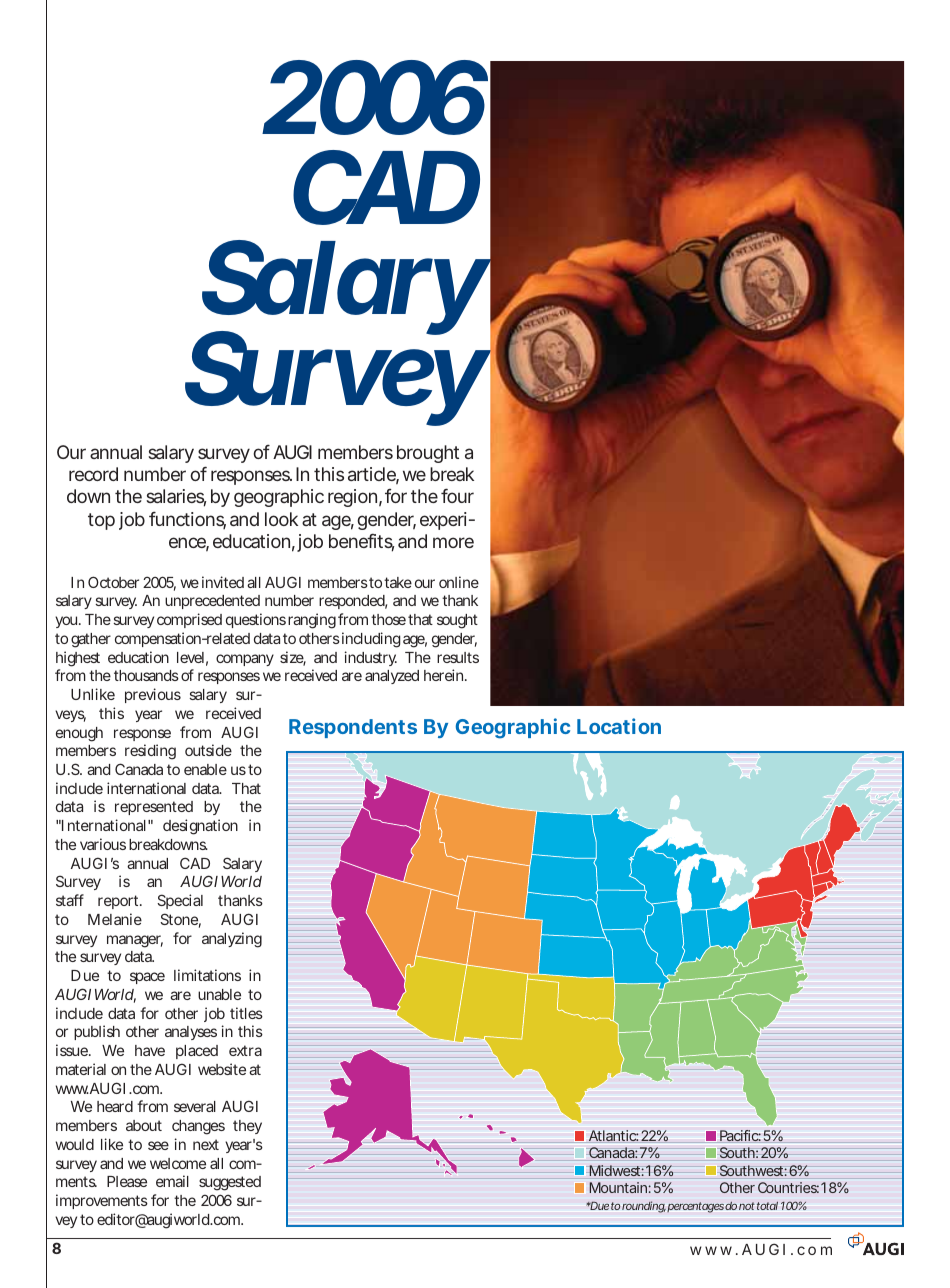  What do you see at coordinates (230, 1183) in the image?
I see `suggested` at bounding box center [230, 1183].
